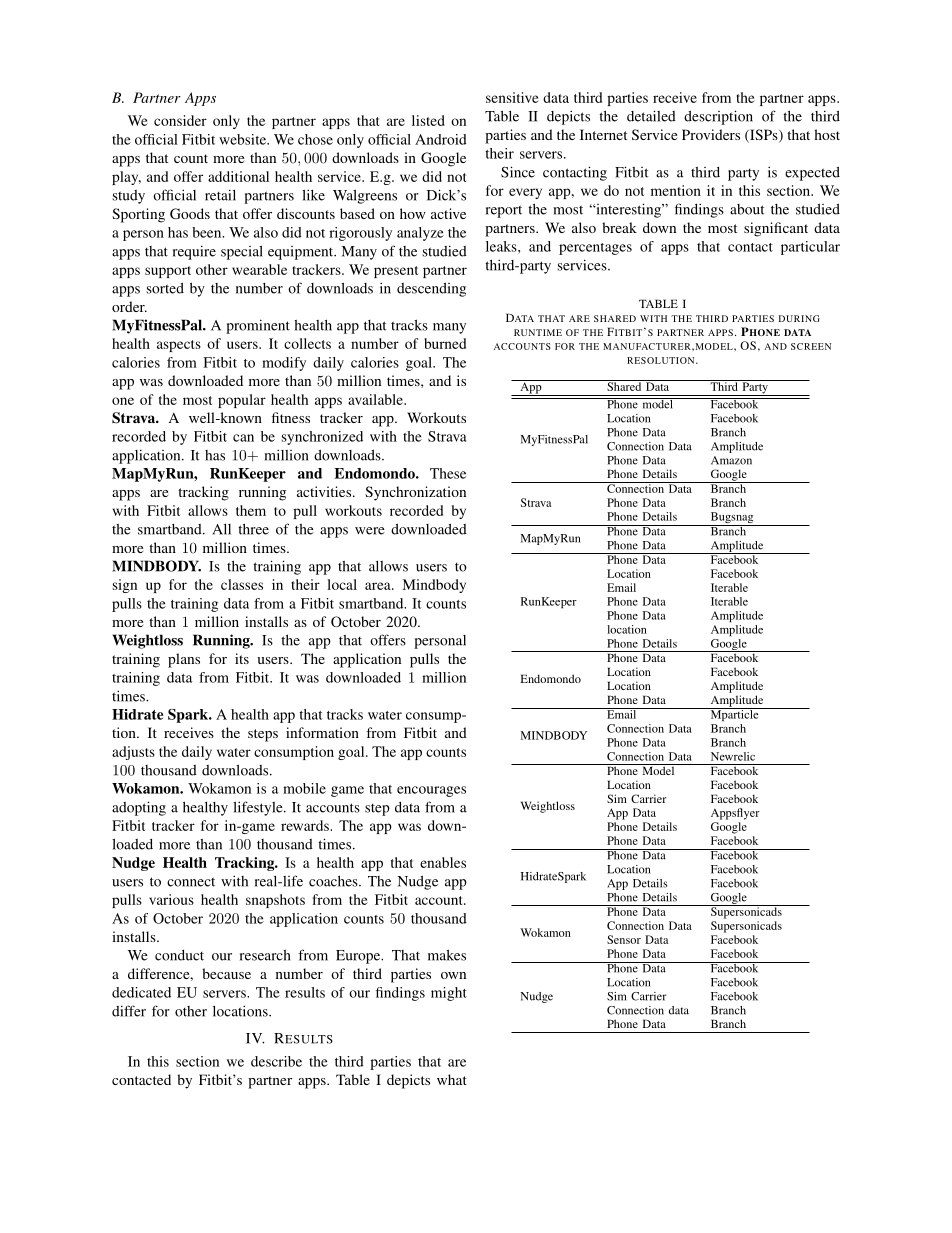 This screenshot has width=952, height=1233. What do you see at coordinates (258, 326) in the screenshot?
I see `prominent` at bounding box center [258, 326].
